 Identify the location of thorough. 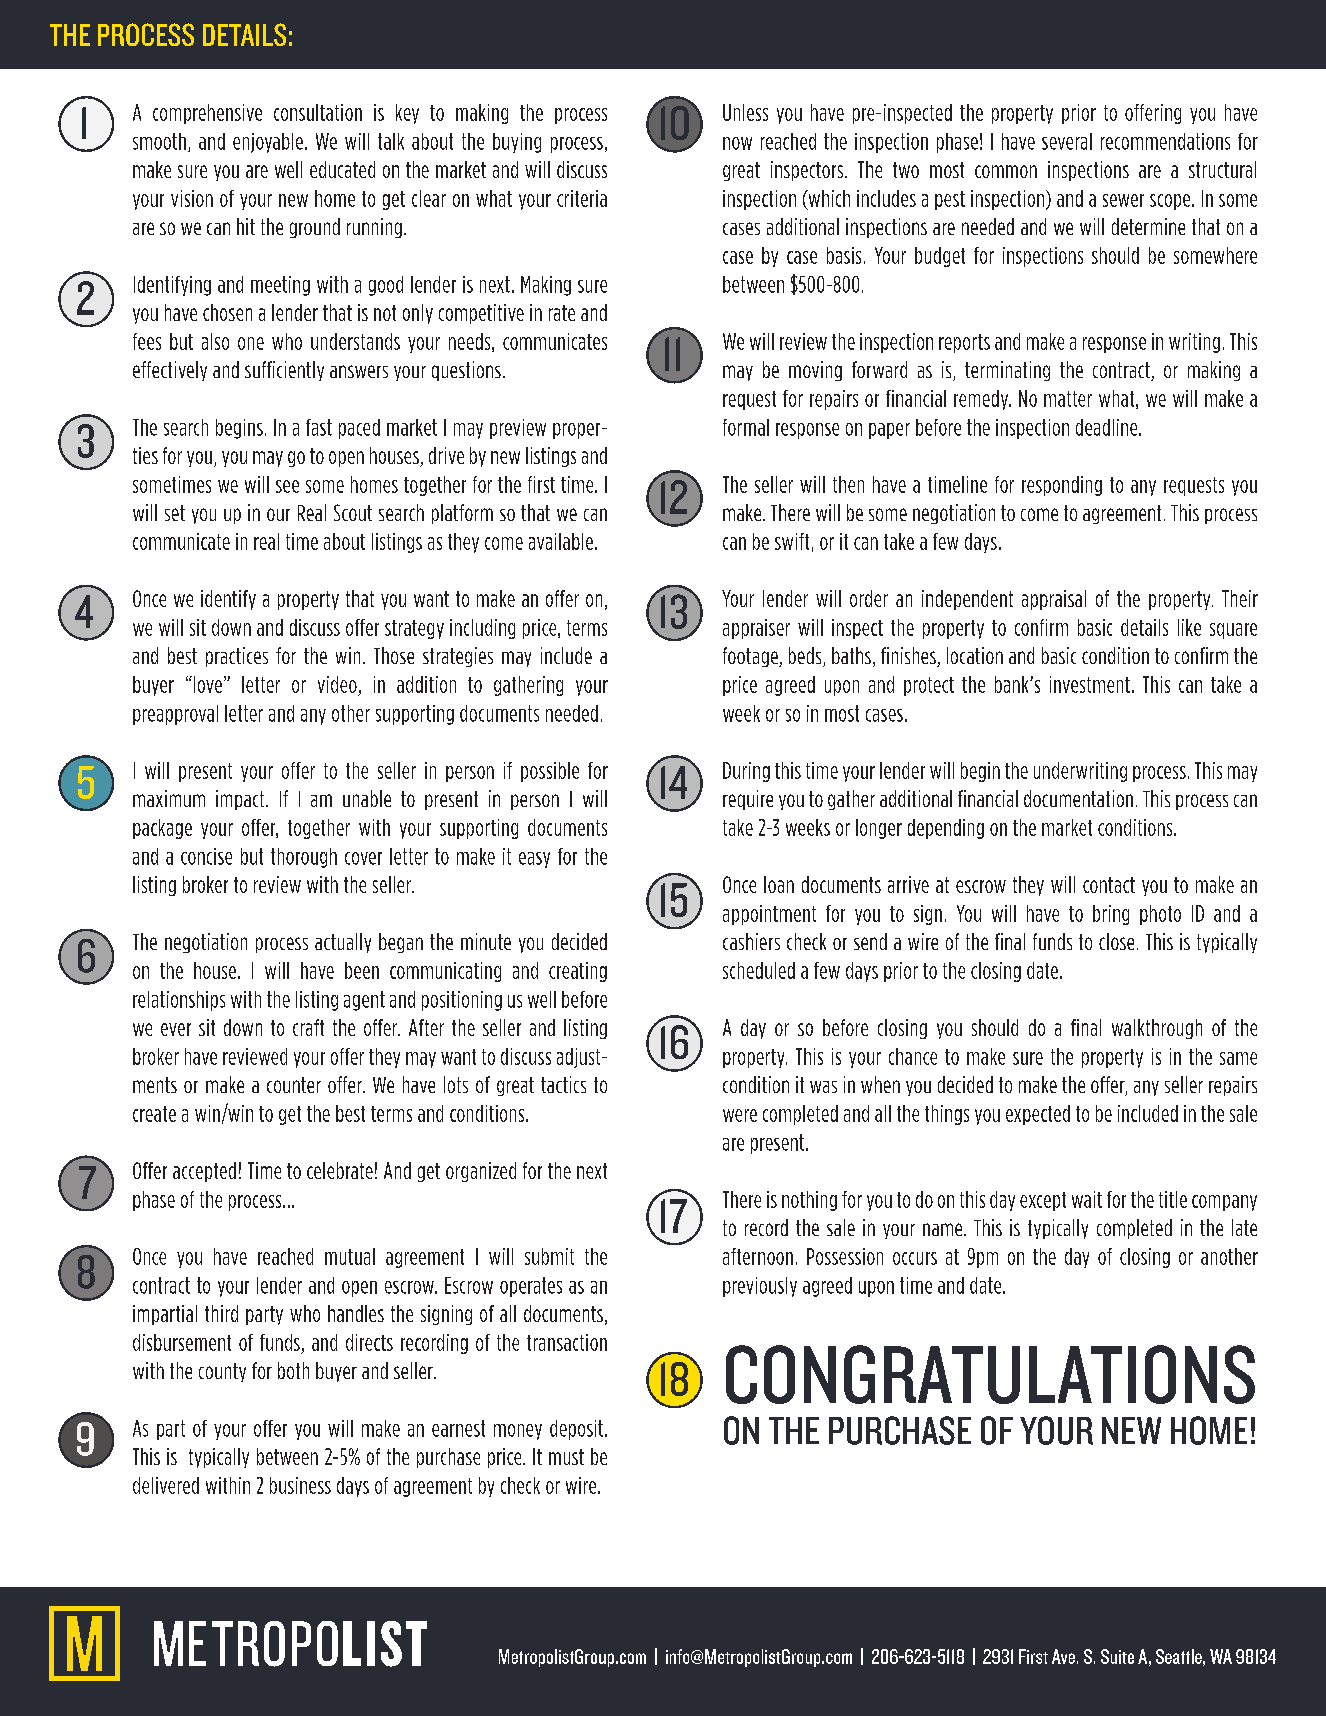
(304, 858).
